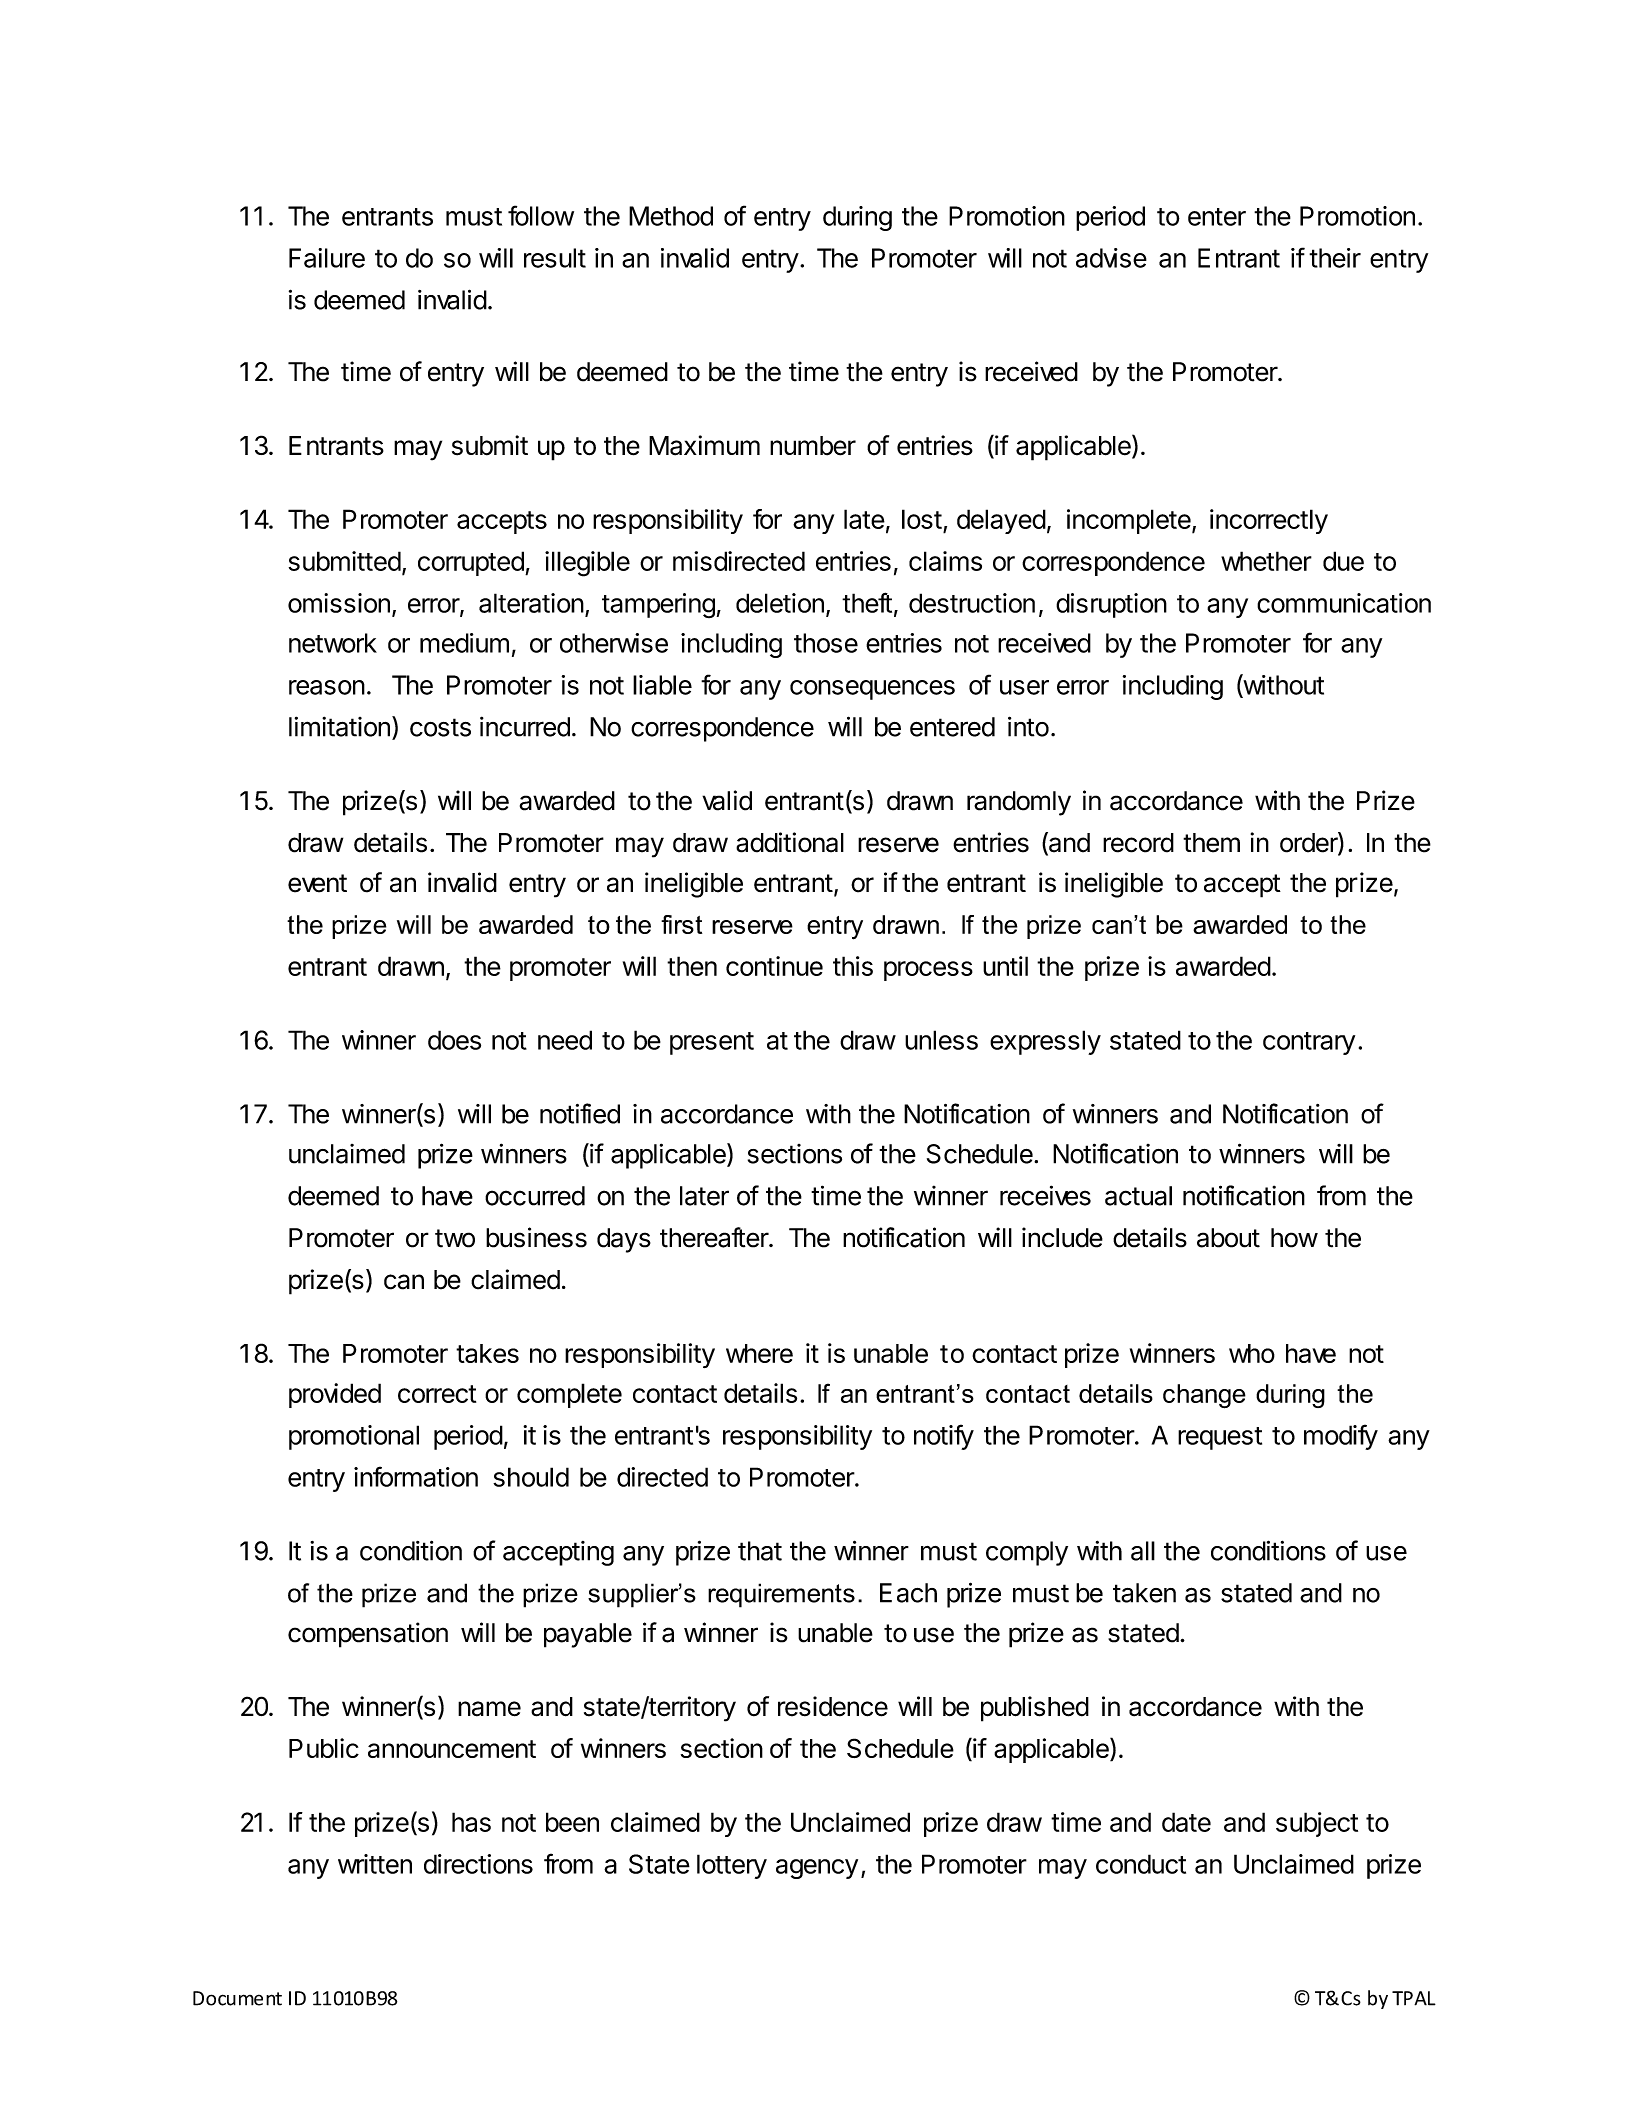  What do you see at coordinates (826, 643) in the screenshot?
I see `those` at bounding box center [826, 643].
